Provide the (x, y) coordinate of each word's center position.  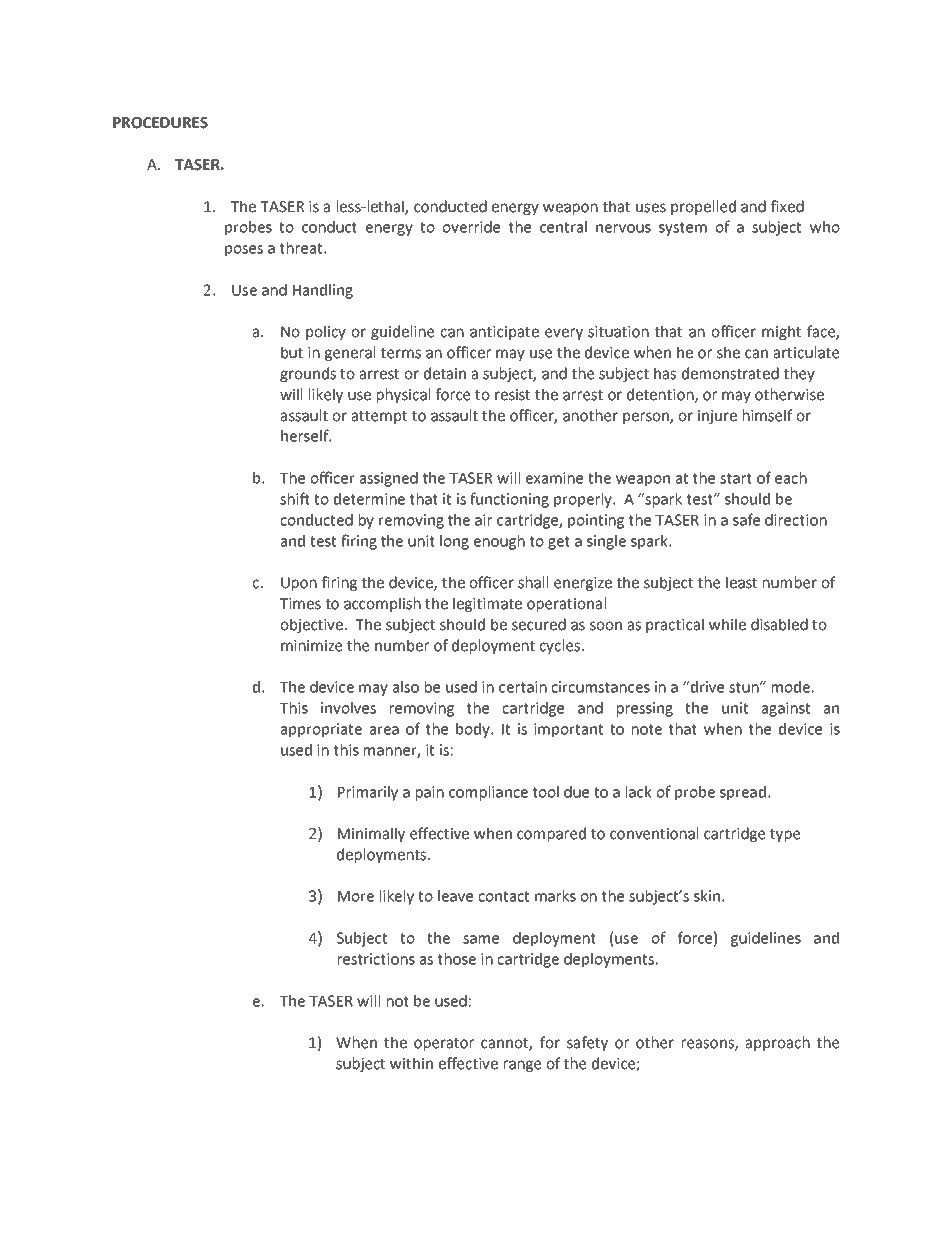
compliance (488, 793)
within (411, 1063)
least (741, 582)
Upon (299, 584)
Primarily (368, 793)
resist (512, 395)
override (471, 227)
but (292, 352)
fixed (787, 206)
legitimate (487, 604)
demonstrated (730, 373)
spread (743, 793)
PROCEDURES (160, 123)
